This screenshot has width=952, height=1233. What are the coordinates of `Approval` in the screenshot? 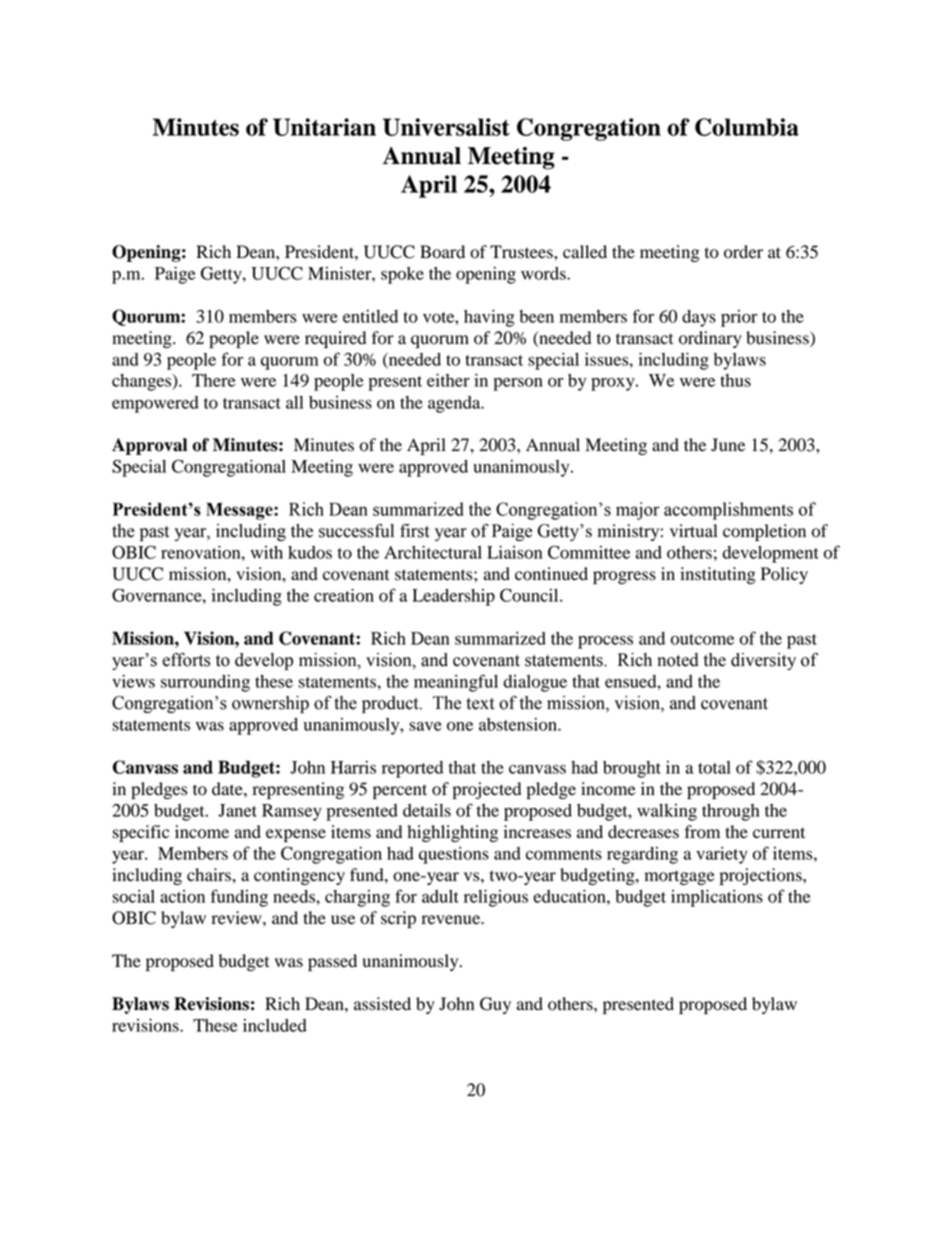 It's located at (149, 446).
